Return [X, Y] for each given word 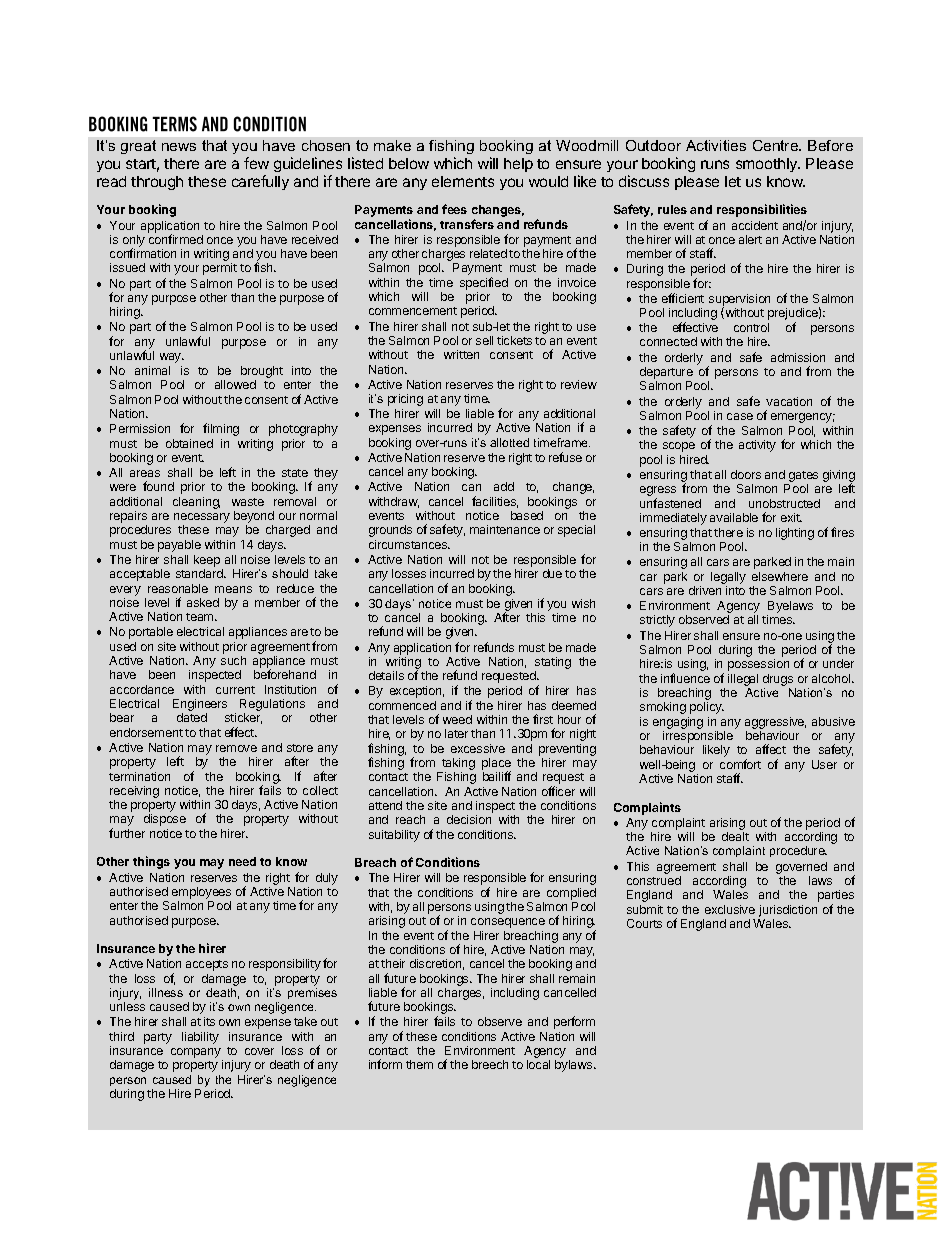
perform [574, 1022]
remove [236, 748]
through [157, 183]
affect [771, 749]
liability [200, 1038]
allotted [509, 442]
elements [463, 181]
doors [746, 474]
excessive [478, 748]
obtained [189, 443]
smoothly [767, 165]
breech [490, 1064]
